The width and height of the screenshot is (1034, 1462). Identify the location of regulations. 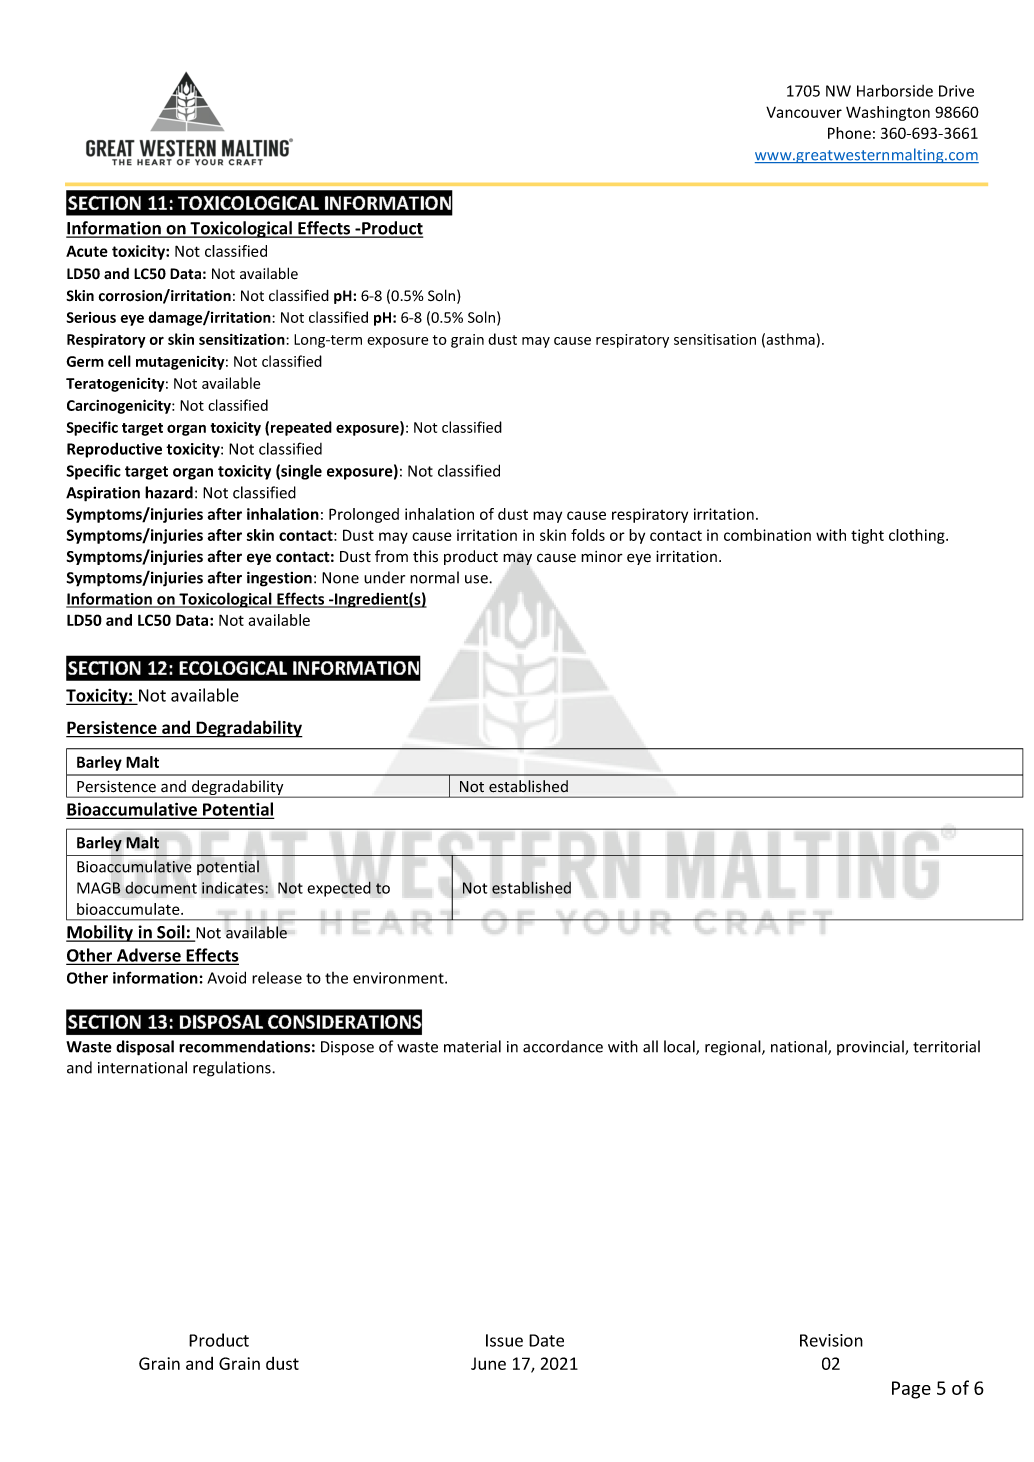
(233, 1069).
